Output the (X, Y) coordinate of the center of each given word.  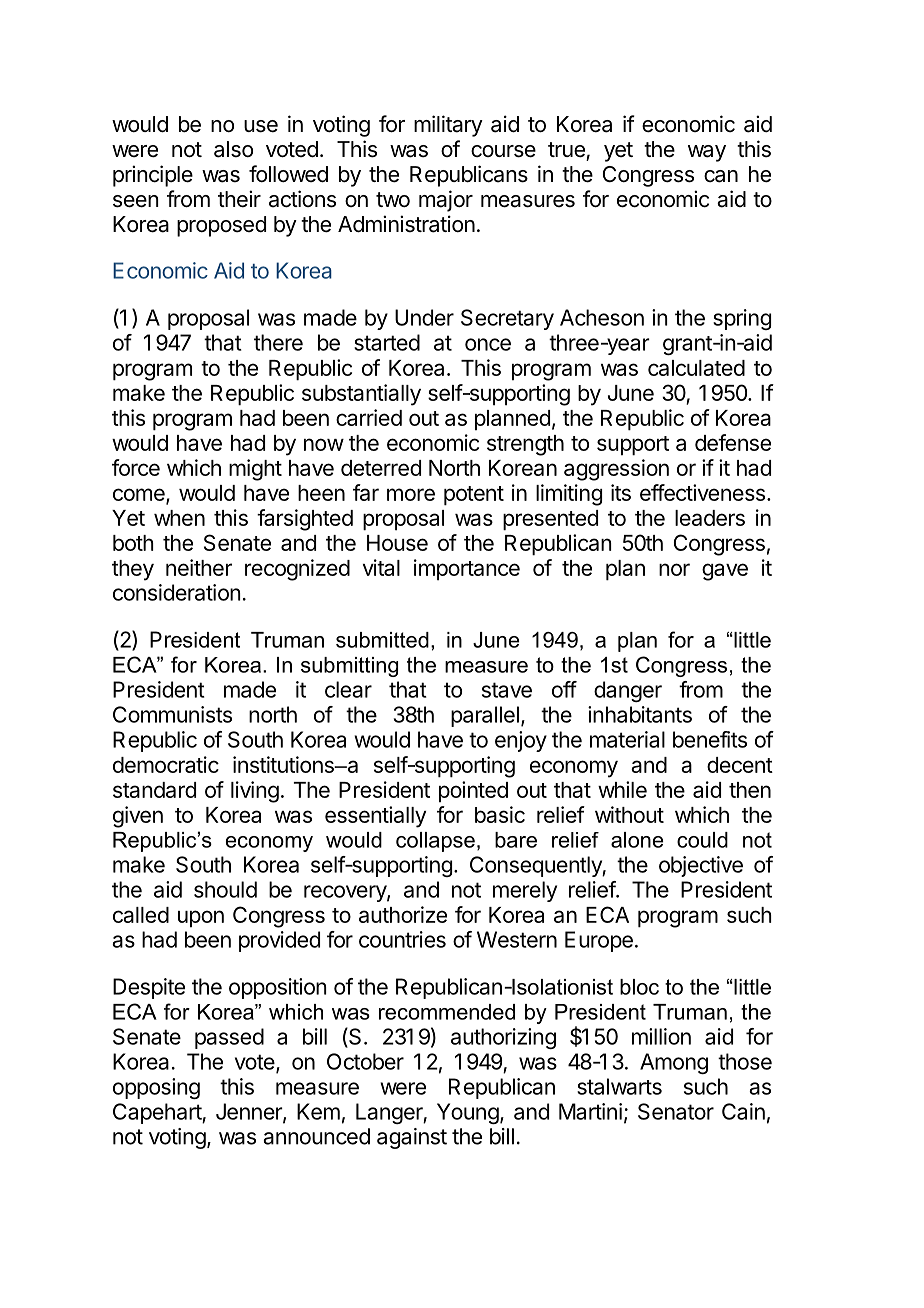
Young (468, 1113)
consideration (177, 592)
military (448, 126)
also (233, 149)
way (707, 153)
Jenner (250, 1112)
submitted (382, 640)
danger (628, 691)
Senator (676, 1111)
